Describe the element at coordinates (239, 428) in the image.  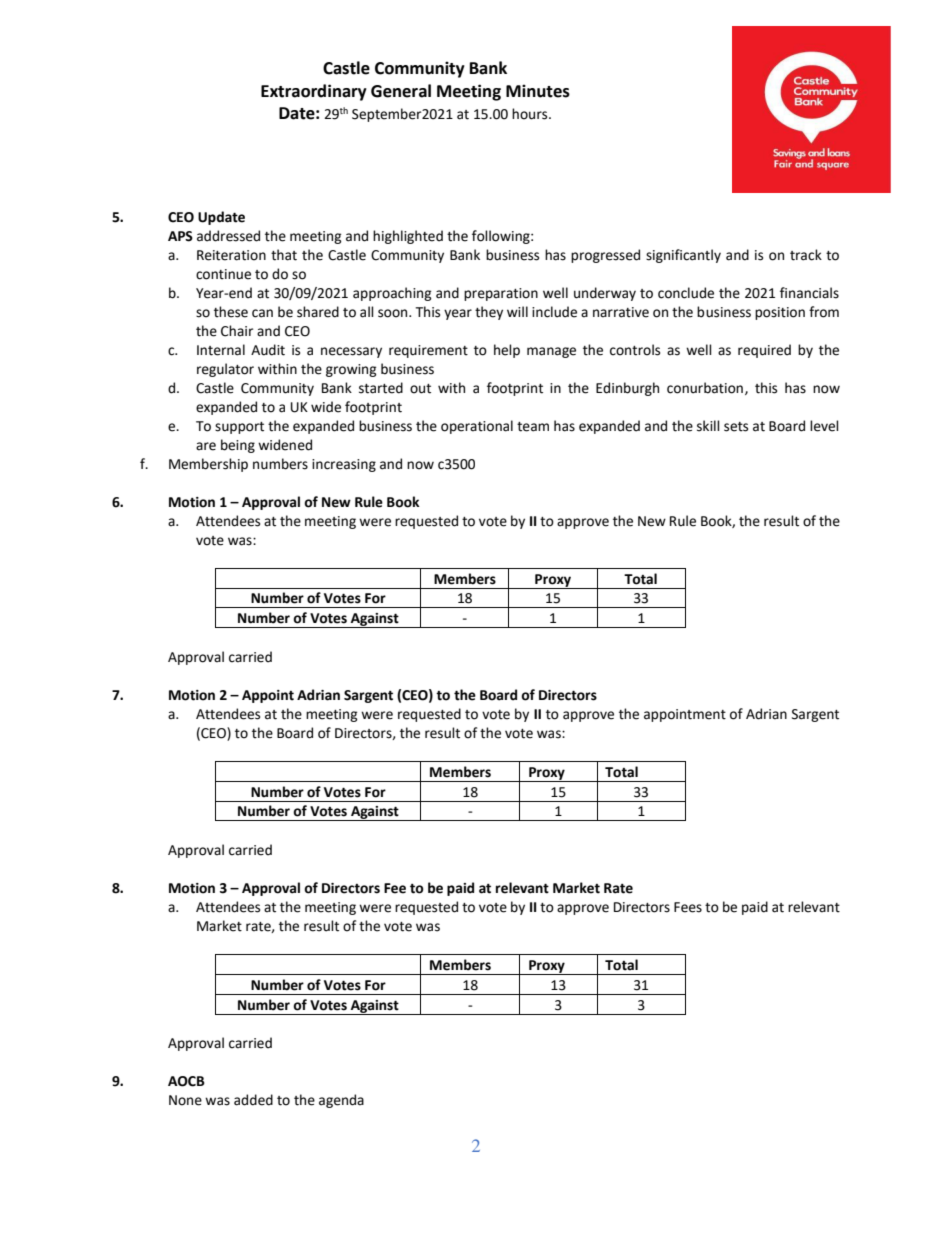
I see `support` at that location.
